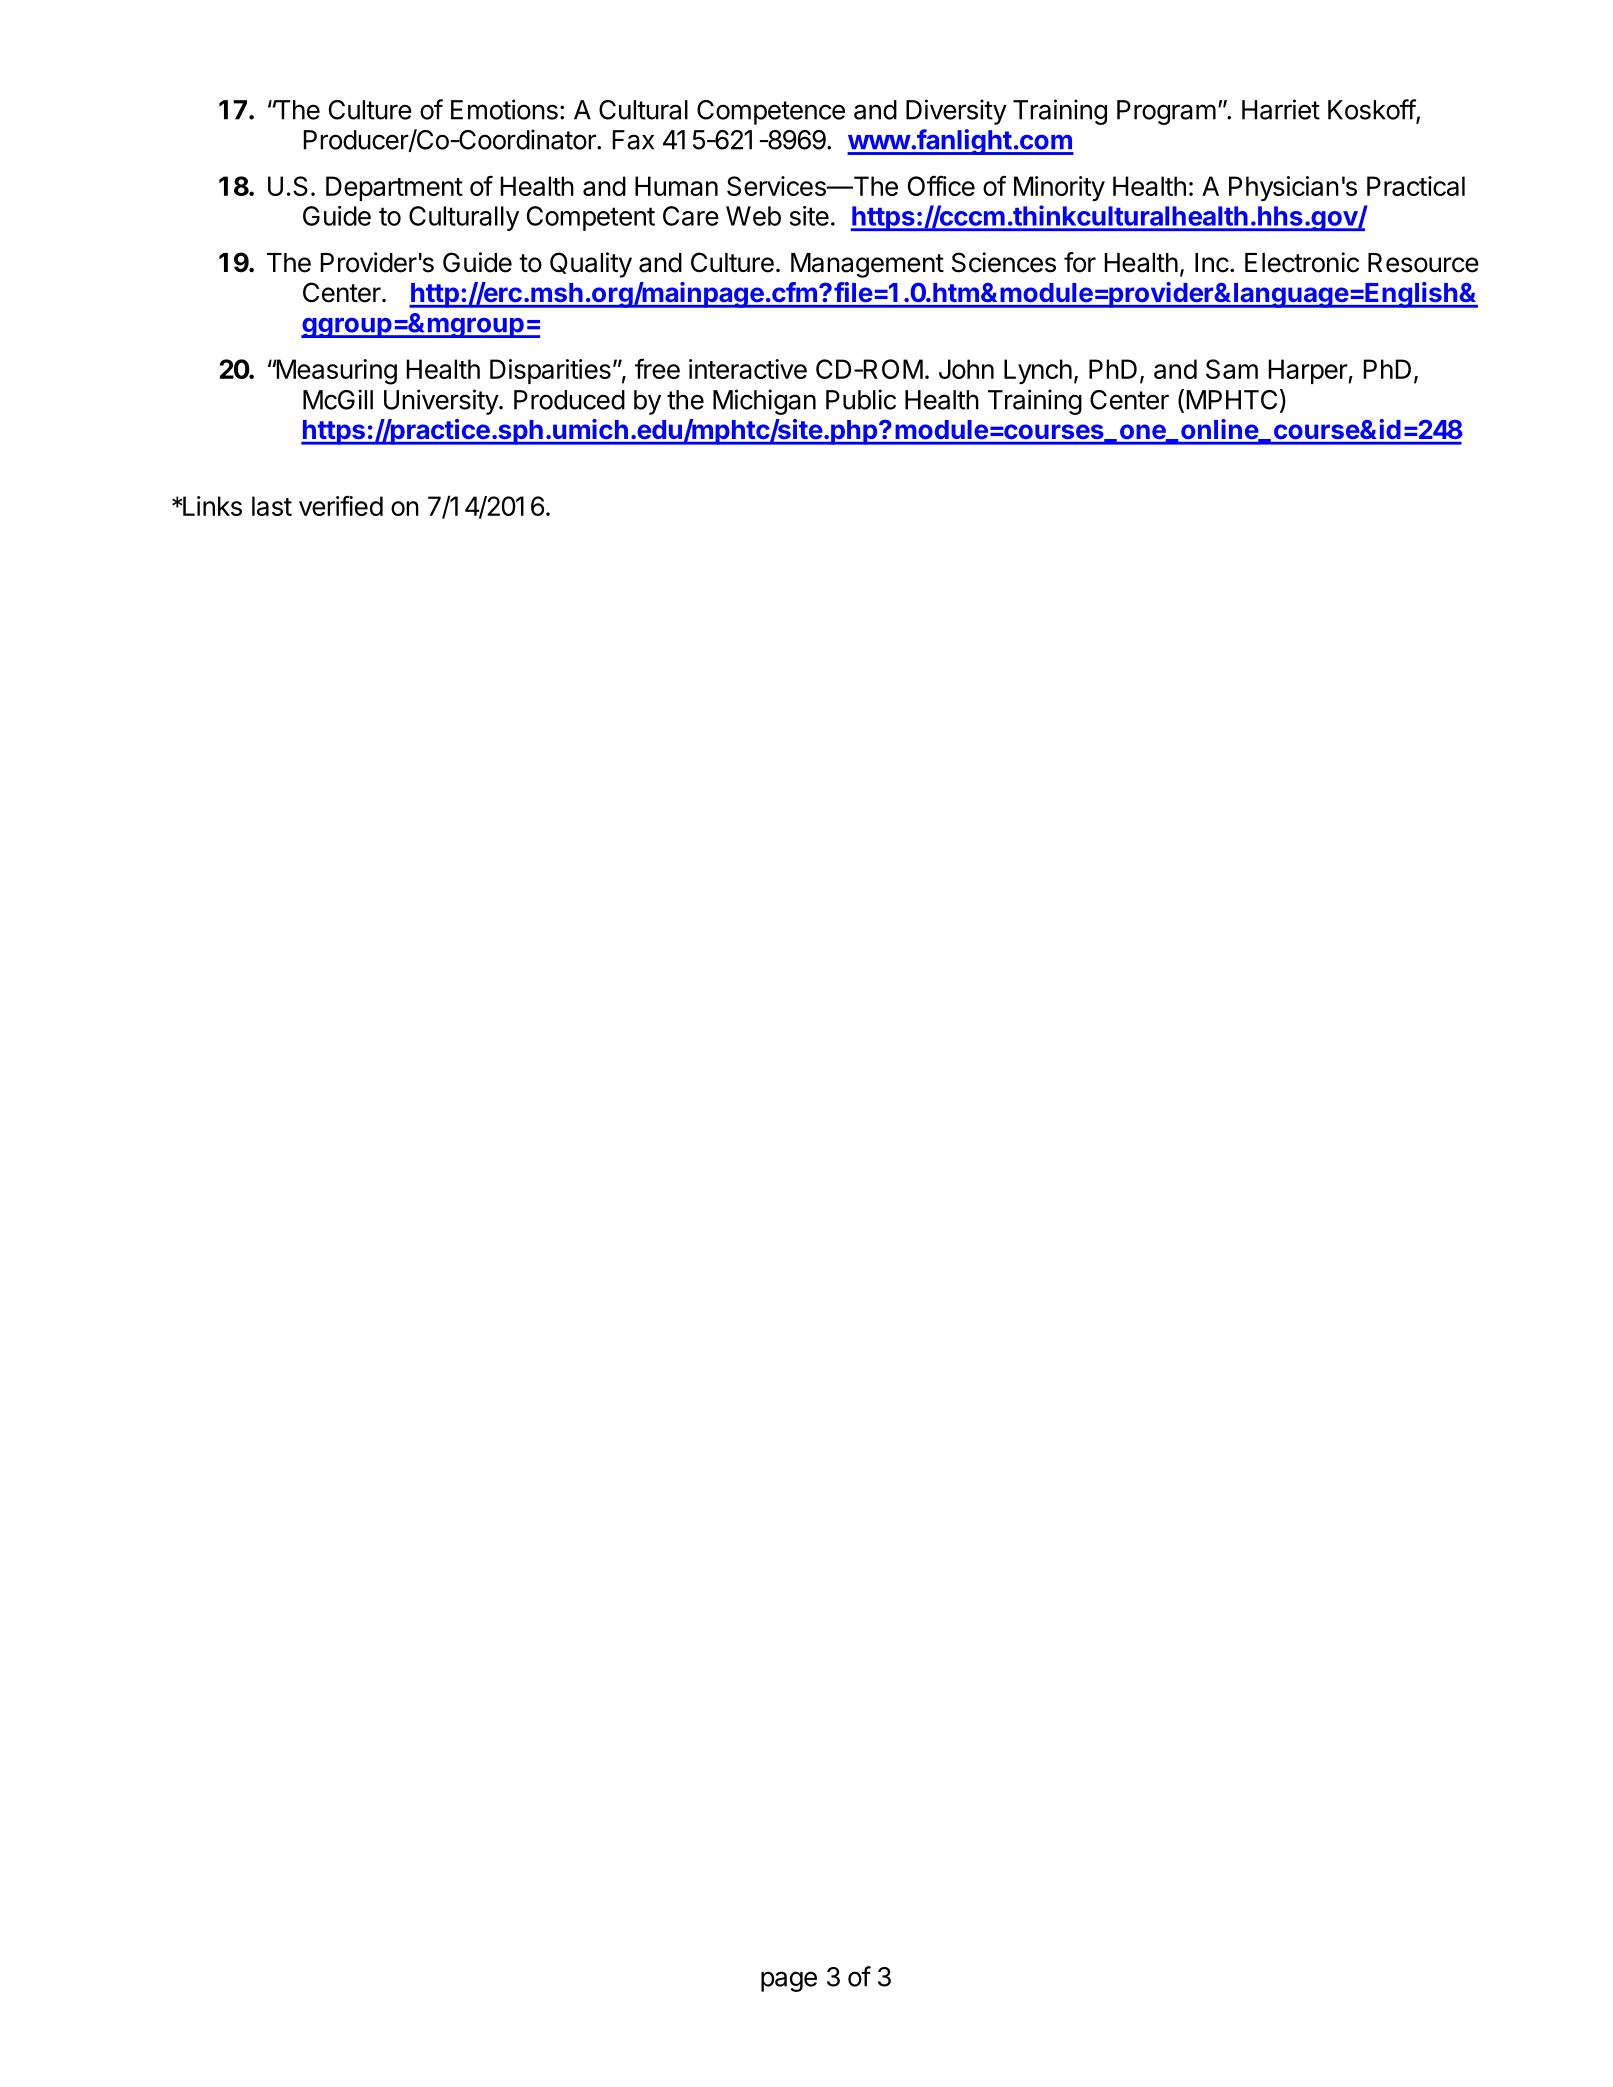 The height and width of the page is (2087, 1613). What do you see at coordinates (341, 505) in the page?
I see `verified` at bounding box center [341, 505].
